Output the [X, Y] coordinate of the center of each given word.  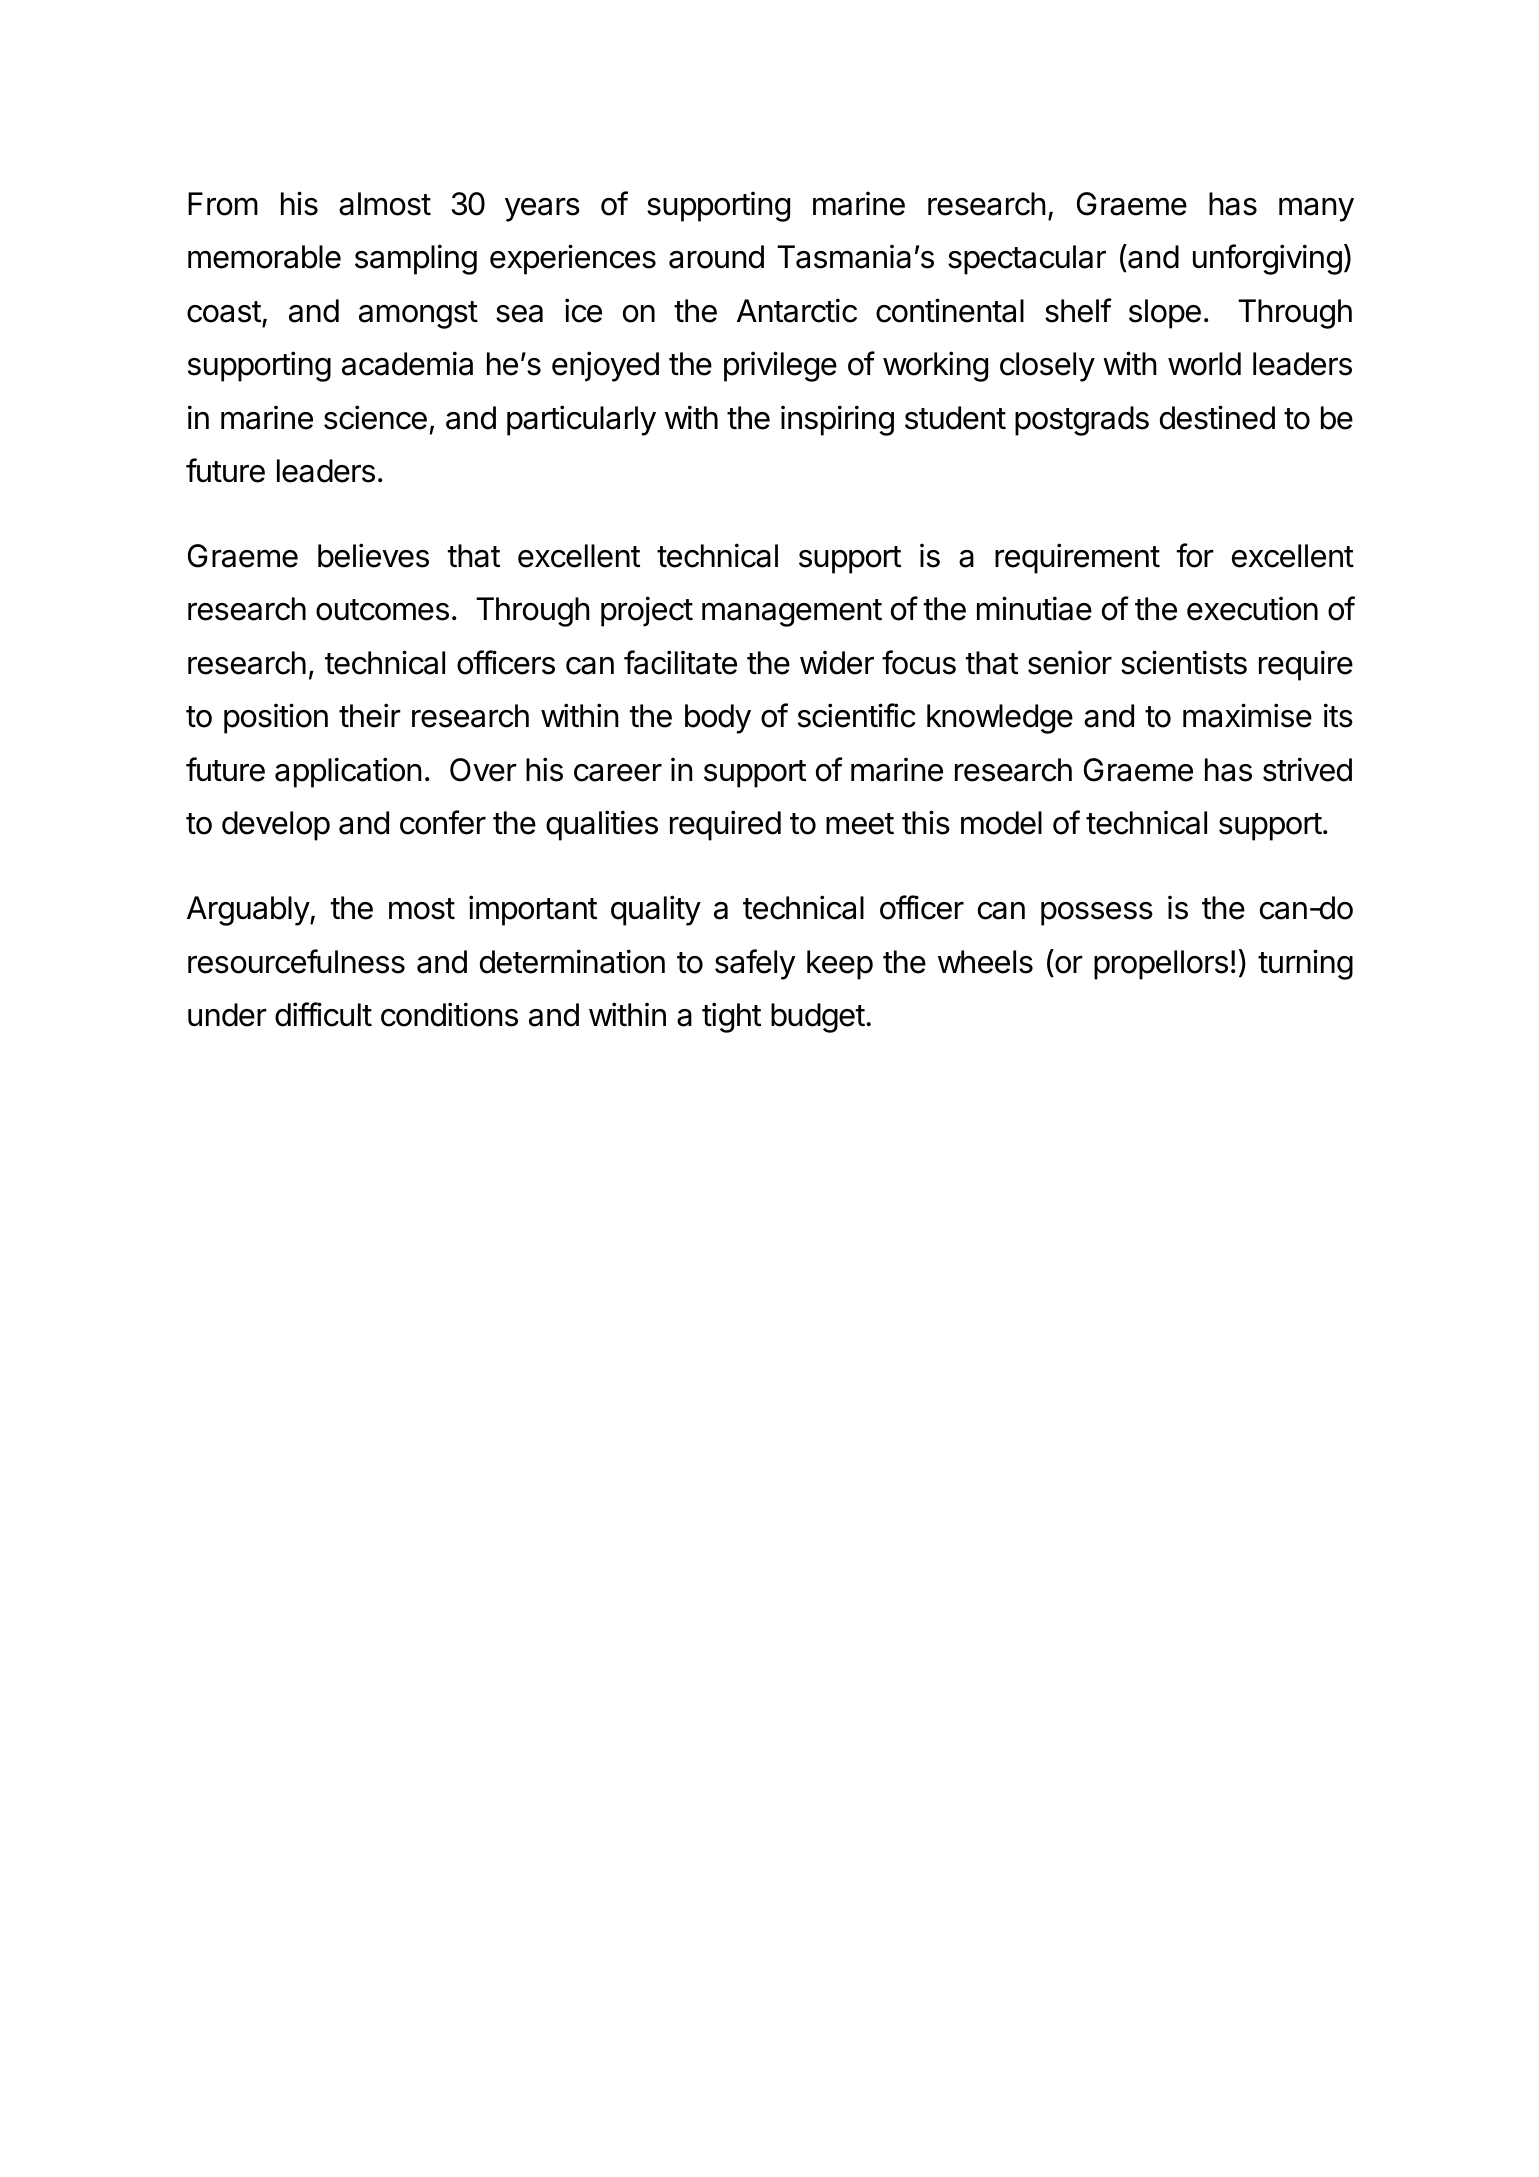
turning [1305, 964]
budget [818, 1018]
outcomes [382, 610]
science [375, 417]
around [716, 257]
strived [1307, 769]
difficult [323, 1014]
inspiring [837, 420]
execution [1252, 608]
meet [860, 824]
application [348, 772]
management [792, 613]
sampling [416, 259]
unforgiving [1267, 259]
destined [1217, 417]
